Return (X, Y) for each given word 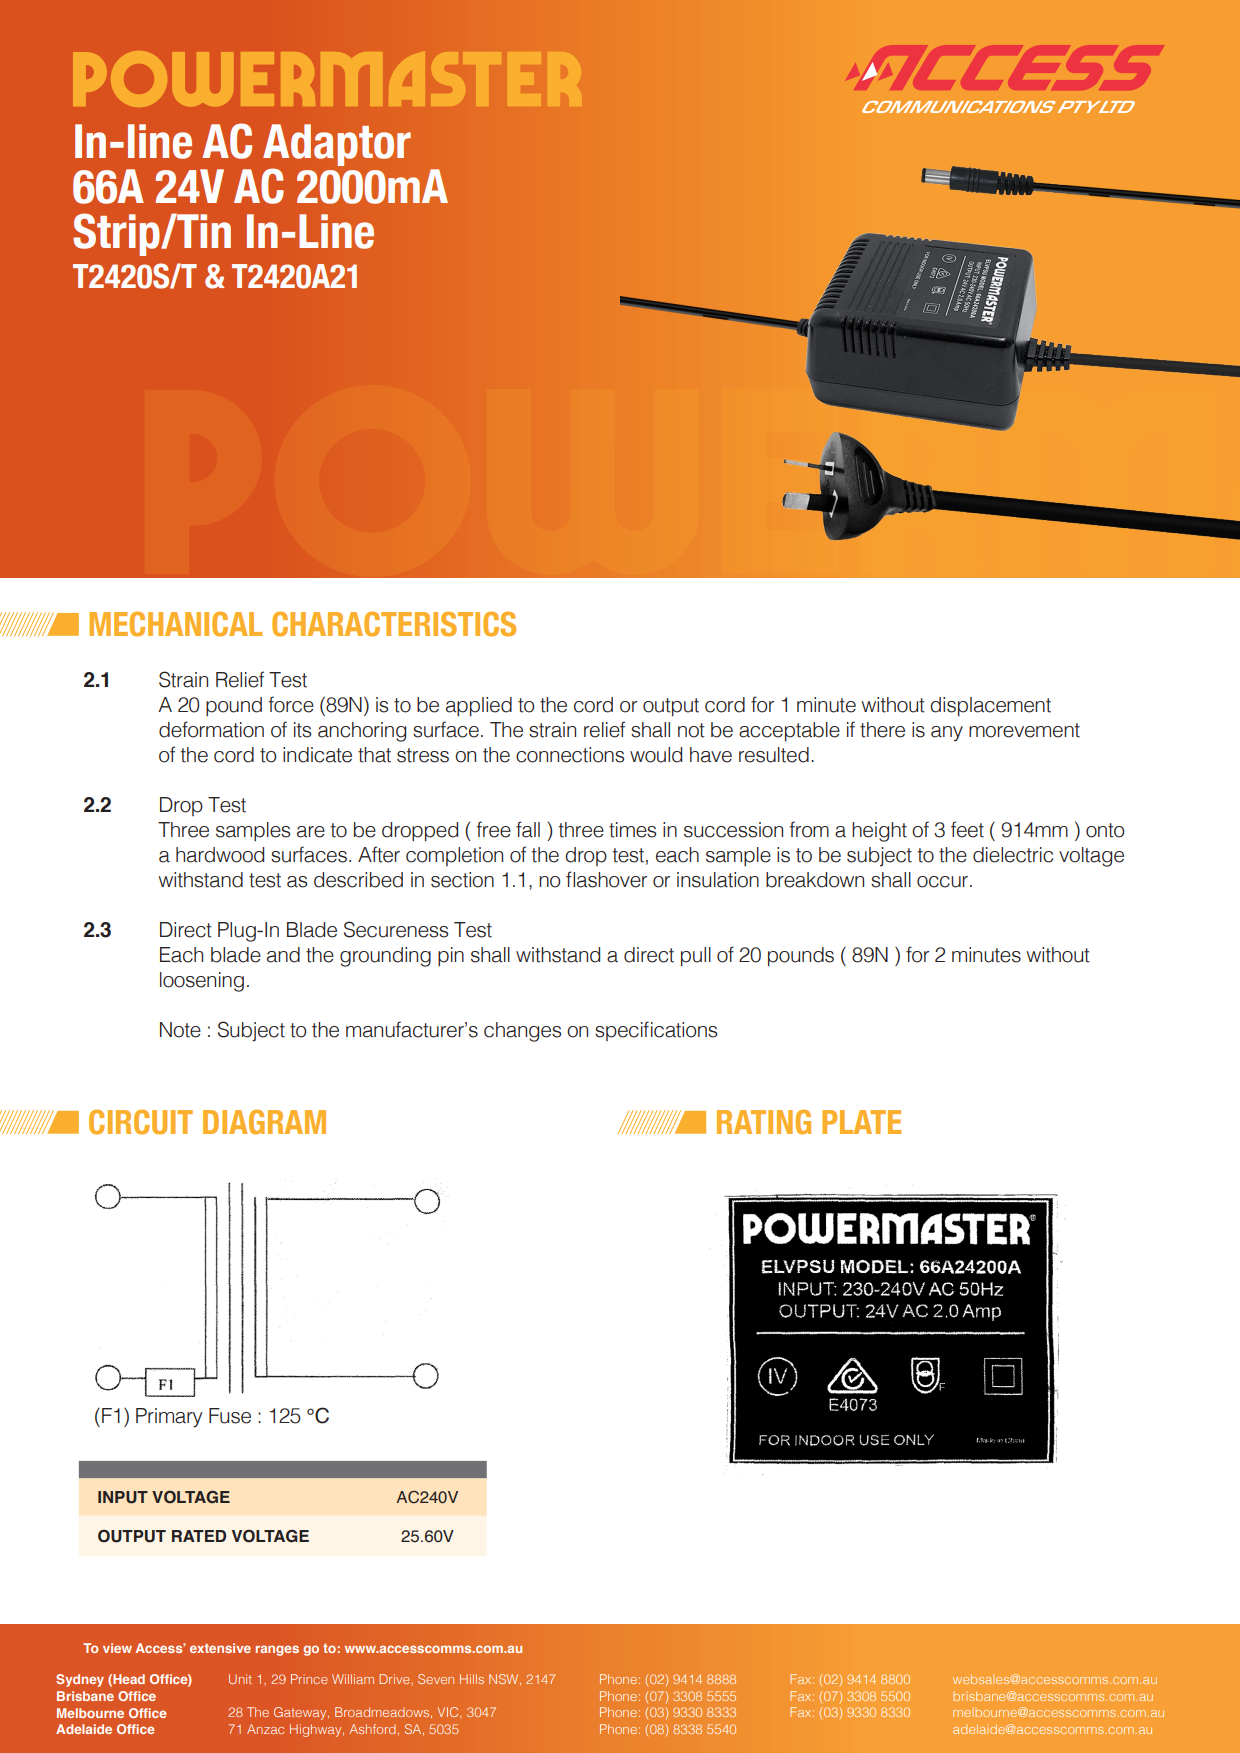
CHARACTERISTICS (394, 624)
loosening (202, 982)
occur (942, 882)
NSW (505, 1679)
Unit (240, 1679)
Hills (472, 1679)
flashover (606, 879)
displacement (990, 707)
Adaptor (337, 146)
